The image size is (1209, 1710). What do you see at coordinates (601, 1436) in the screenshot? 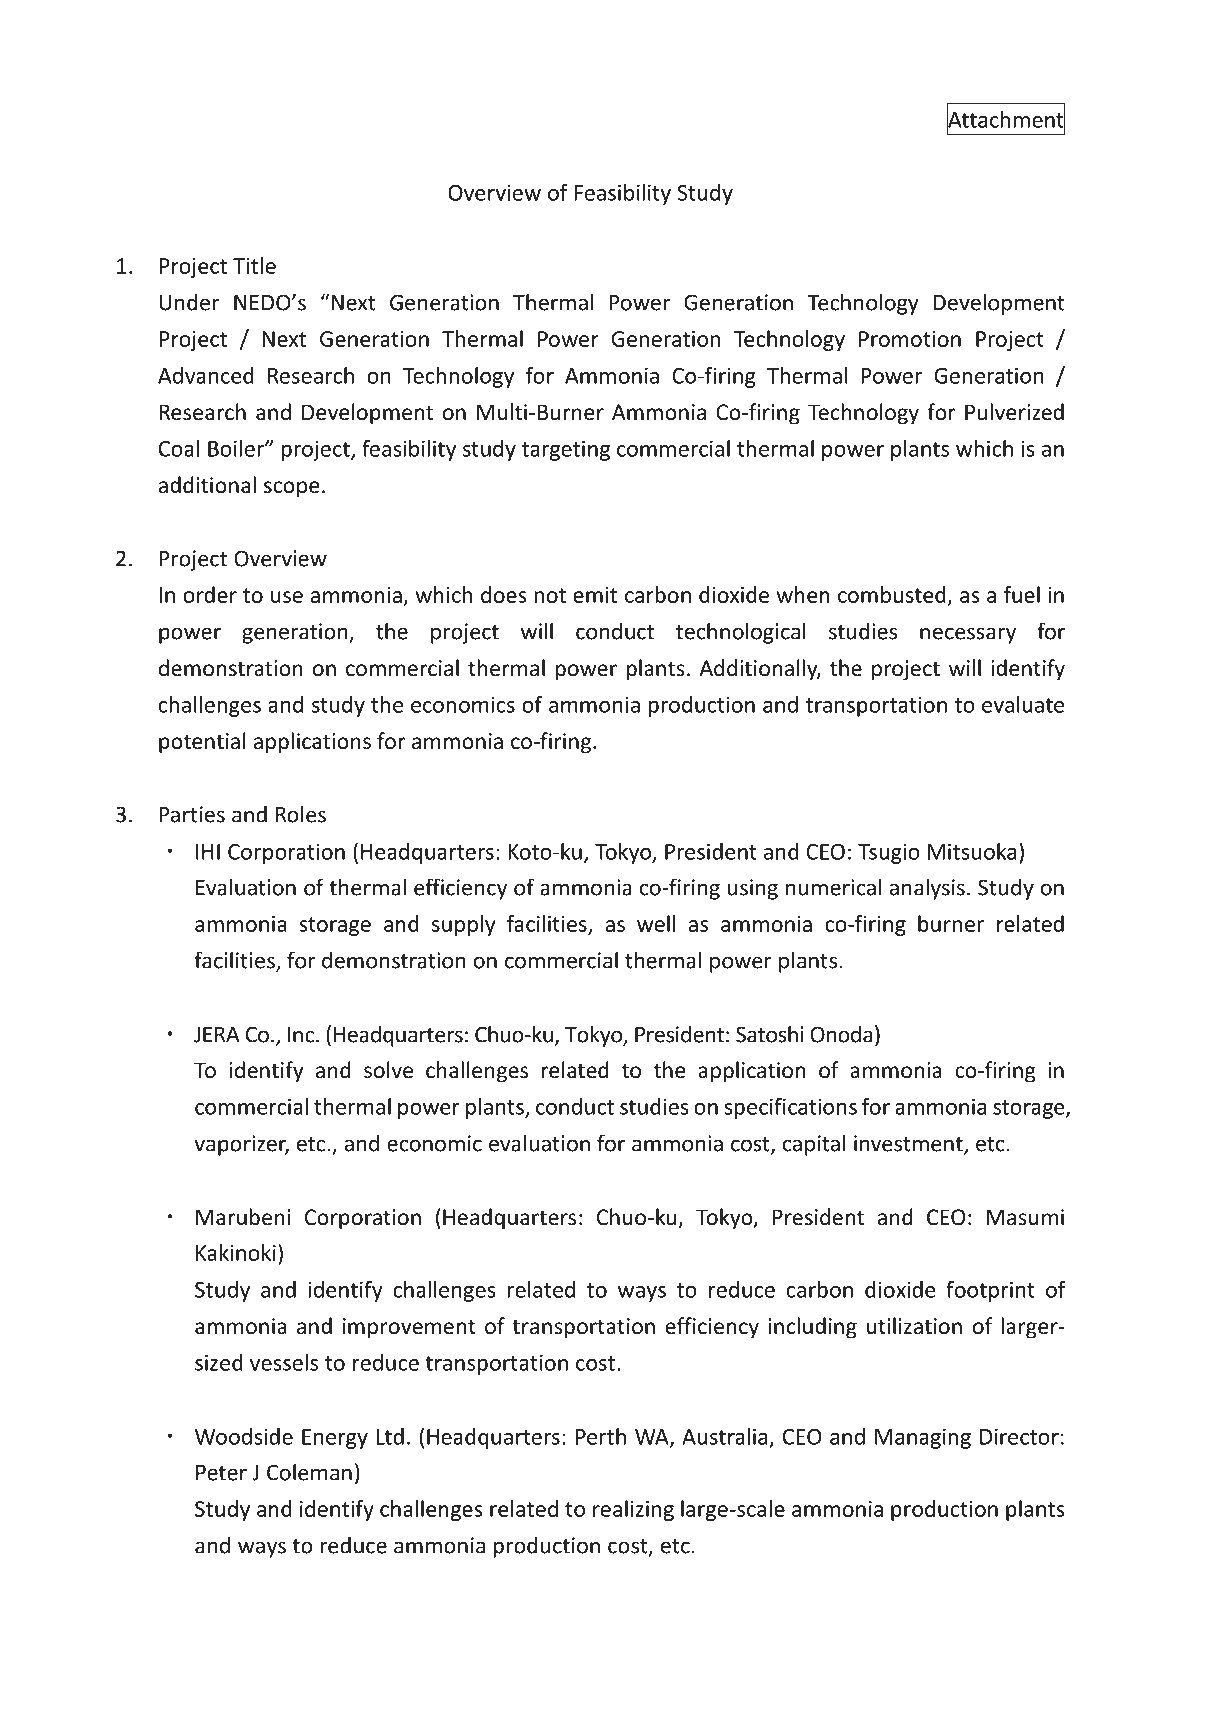
I see `Perth` at bounding box center [601, 1436].
